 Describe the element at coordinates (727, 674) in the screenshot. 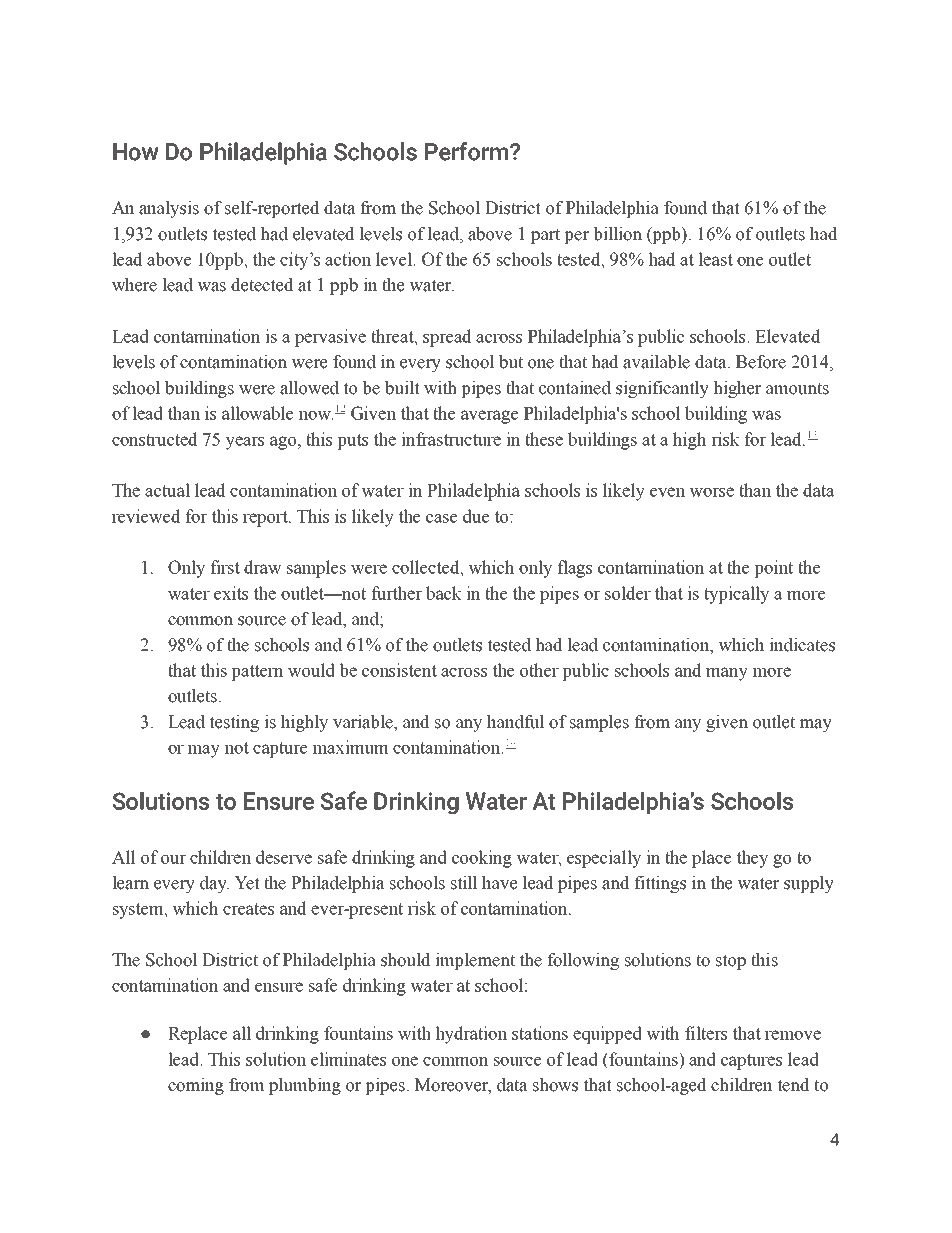

I see `many` at that location.
